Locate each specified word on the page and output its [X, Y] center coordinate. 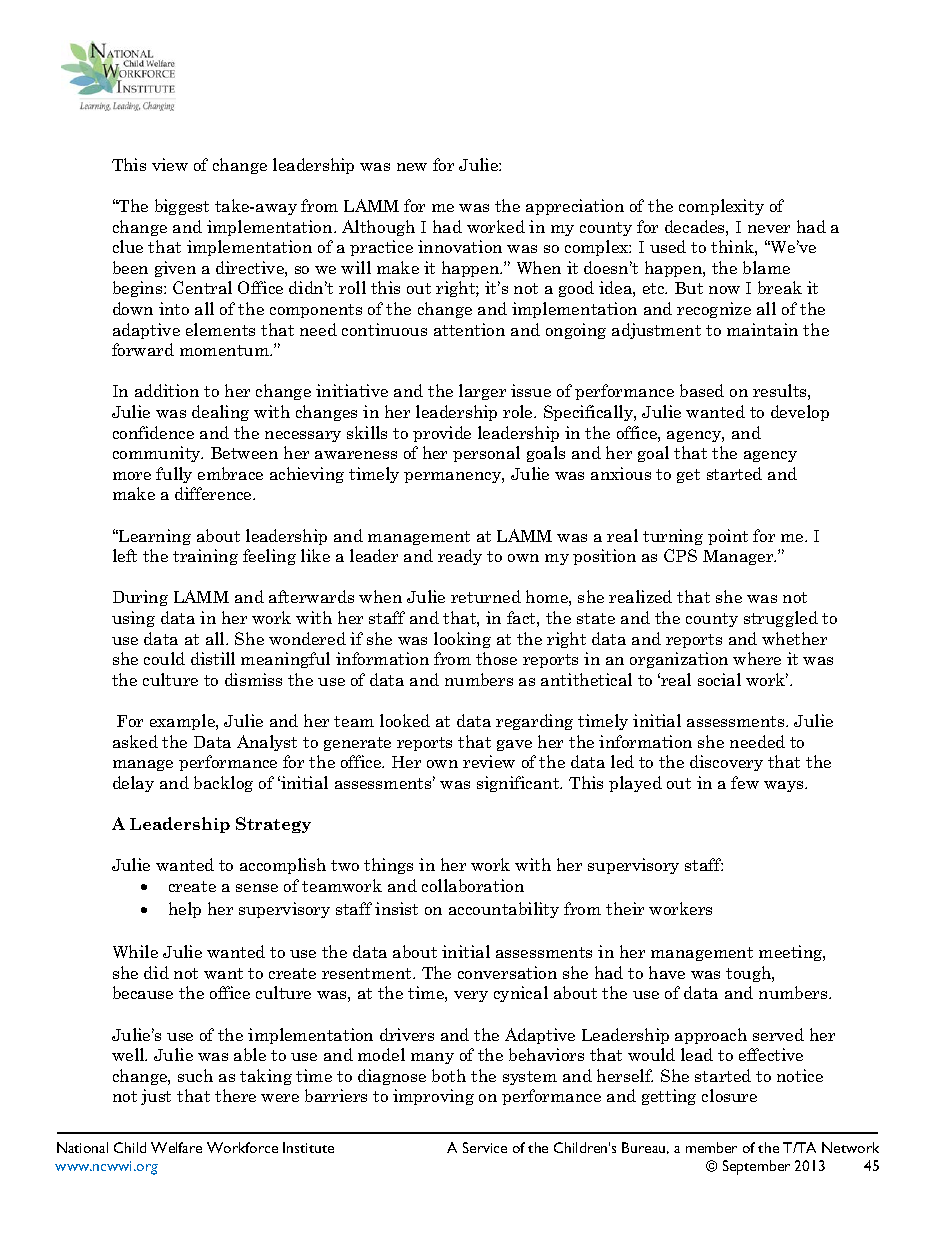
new [412, 167]
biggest [182, 207]
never [769, 229]
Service [485, 1147]
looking [462, 640]
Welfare [176, 1147]
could [164, 658]
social [719, 679]
